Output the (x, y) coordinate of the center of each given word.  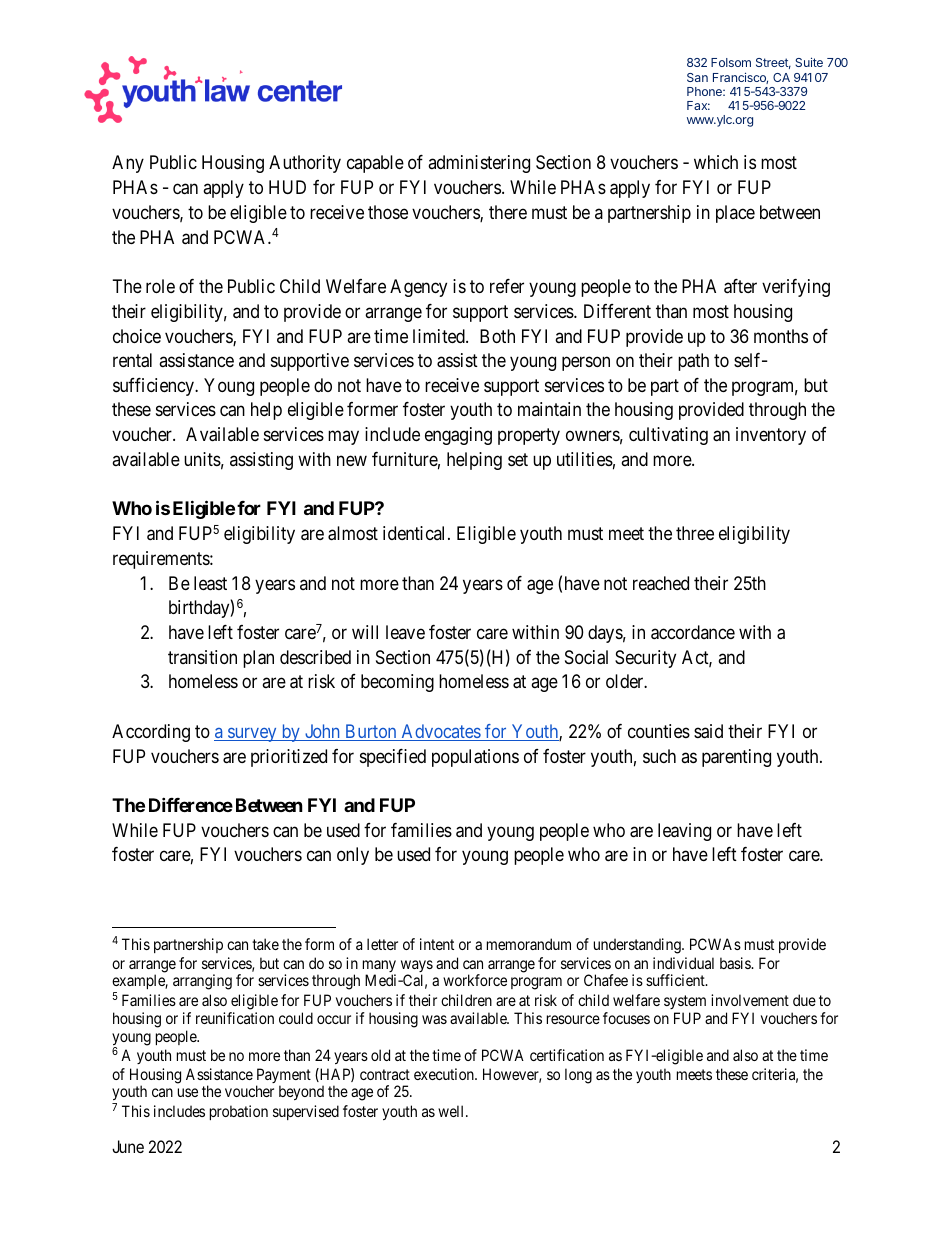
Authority (305, 164)
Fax (698, 105)
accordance (693, 632)
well (452, 1111)
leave (405, 632)
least (210, 583)
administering (479, 164)
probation (239, 1112)
